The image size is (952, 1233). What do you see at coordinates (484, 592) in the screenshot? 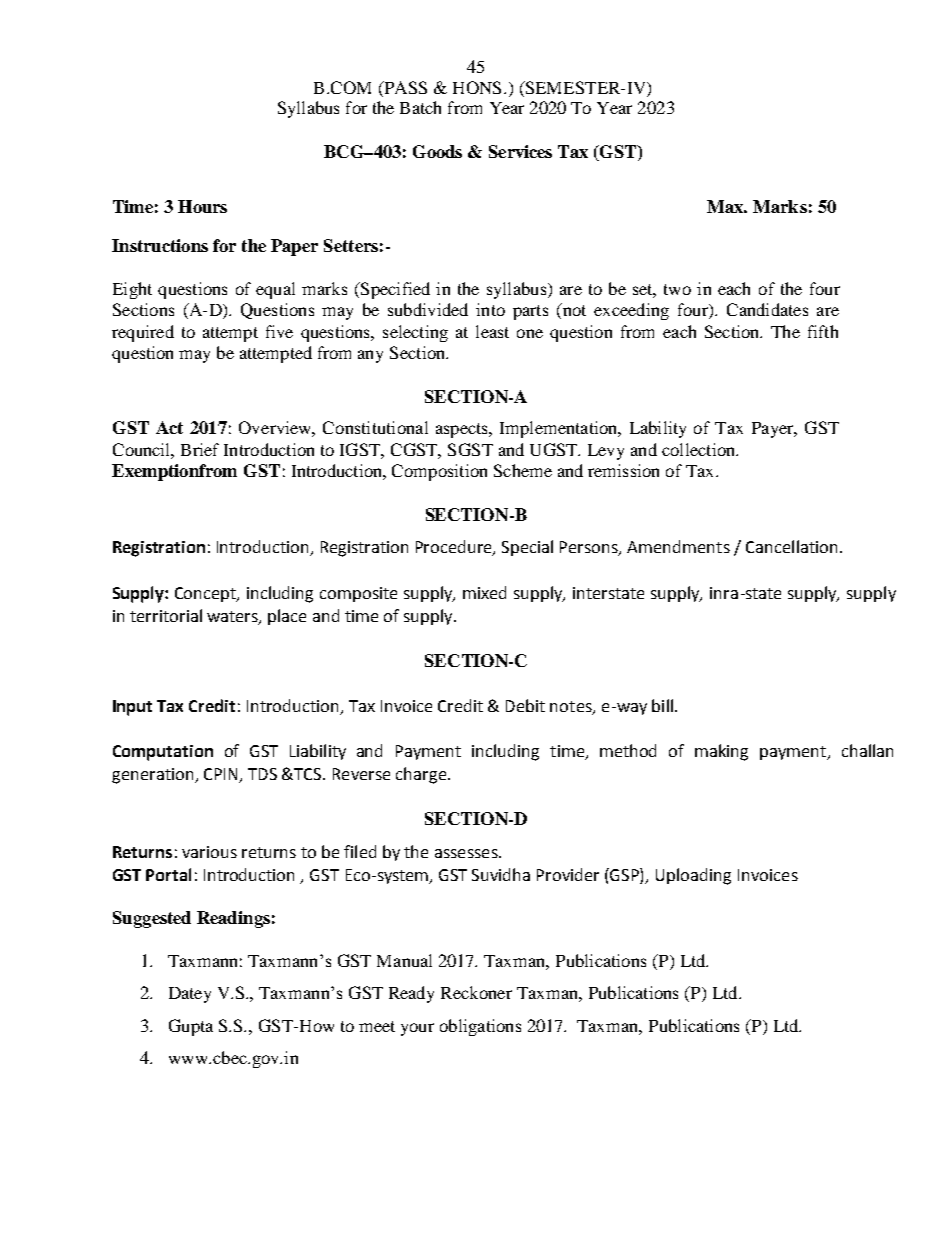
I see `mixed` at bounding box center [484, 592].
